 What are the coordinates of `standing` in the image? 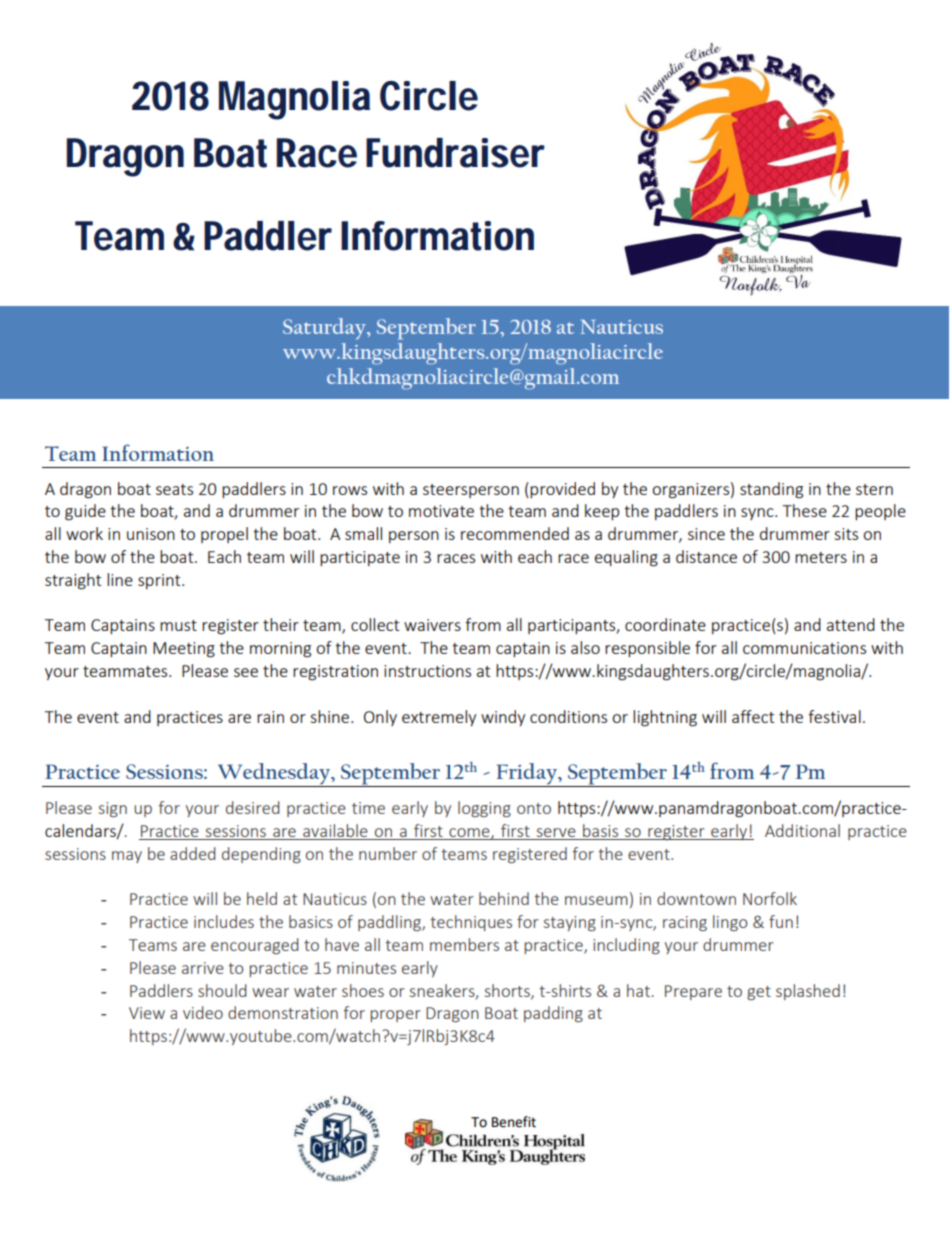 It's located at (771, 490).
